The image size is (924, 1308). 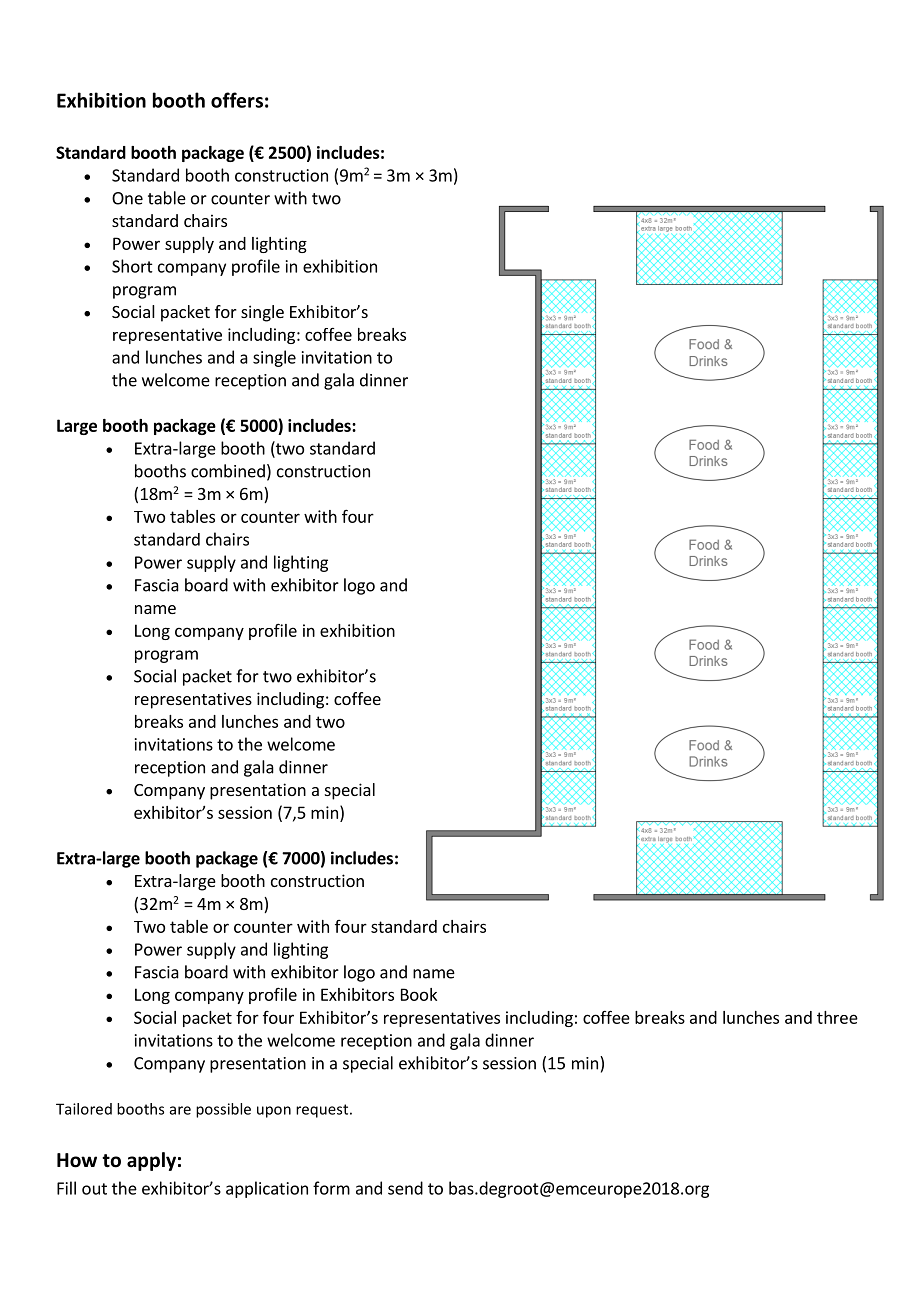 What do you see at coordinates (94, 1189) in the page?
I see `out` at bounding box center [94, 1189].
